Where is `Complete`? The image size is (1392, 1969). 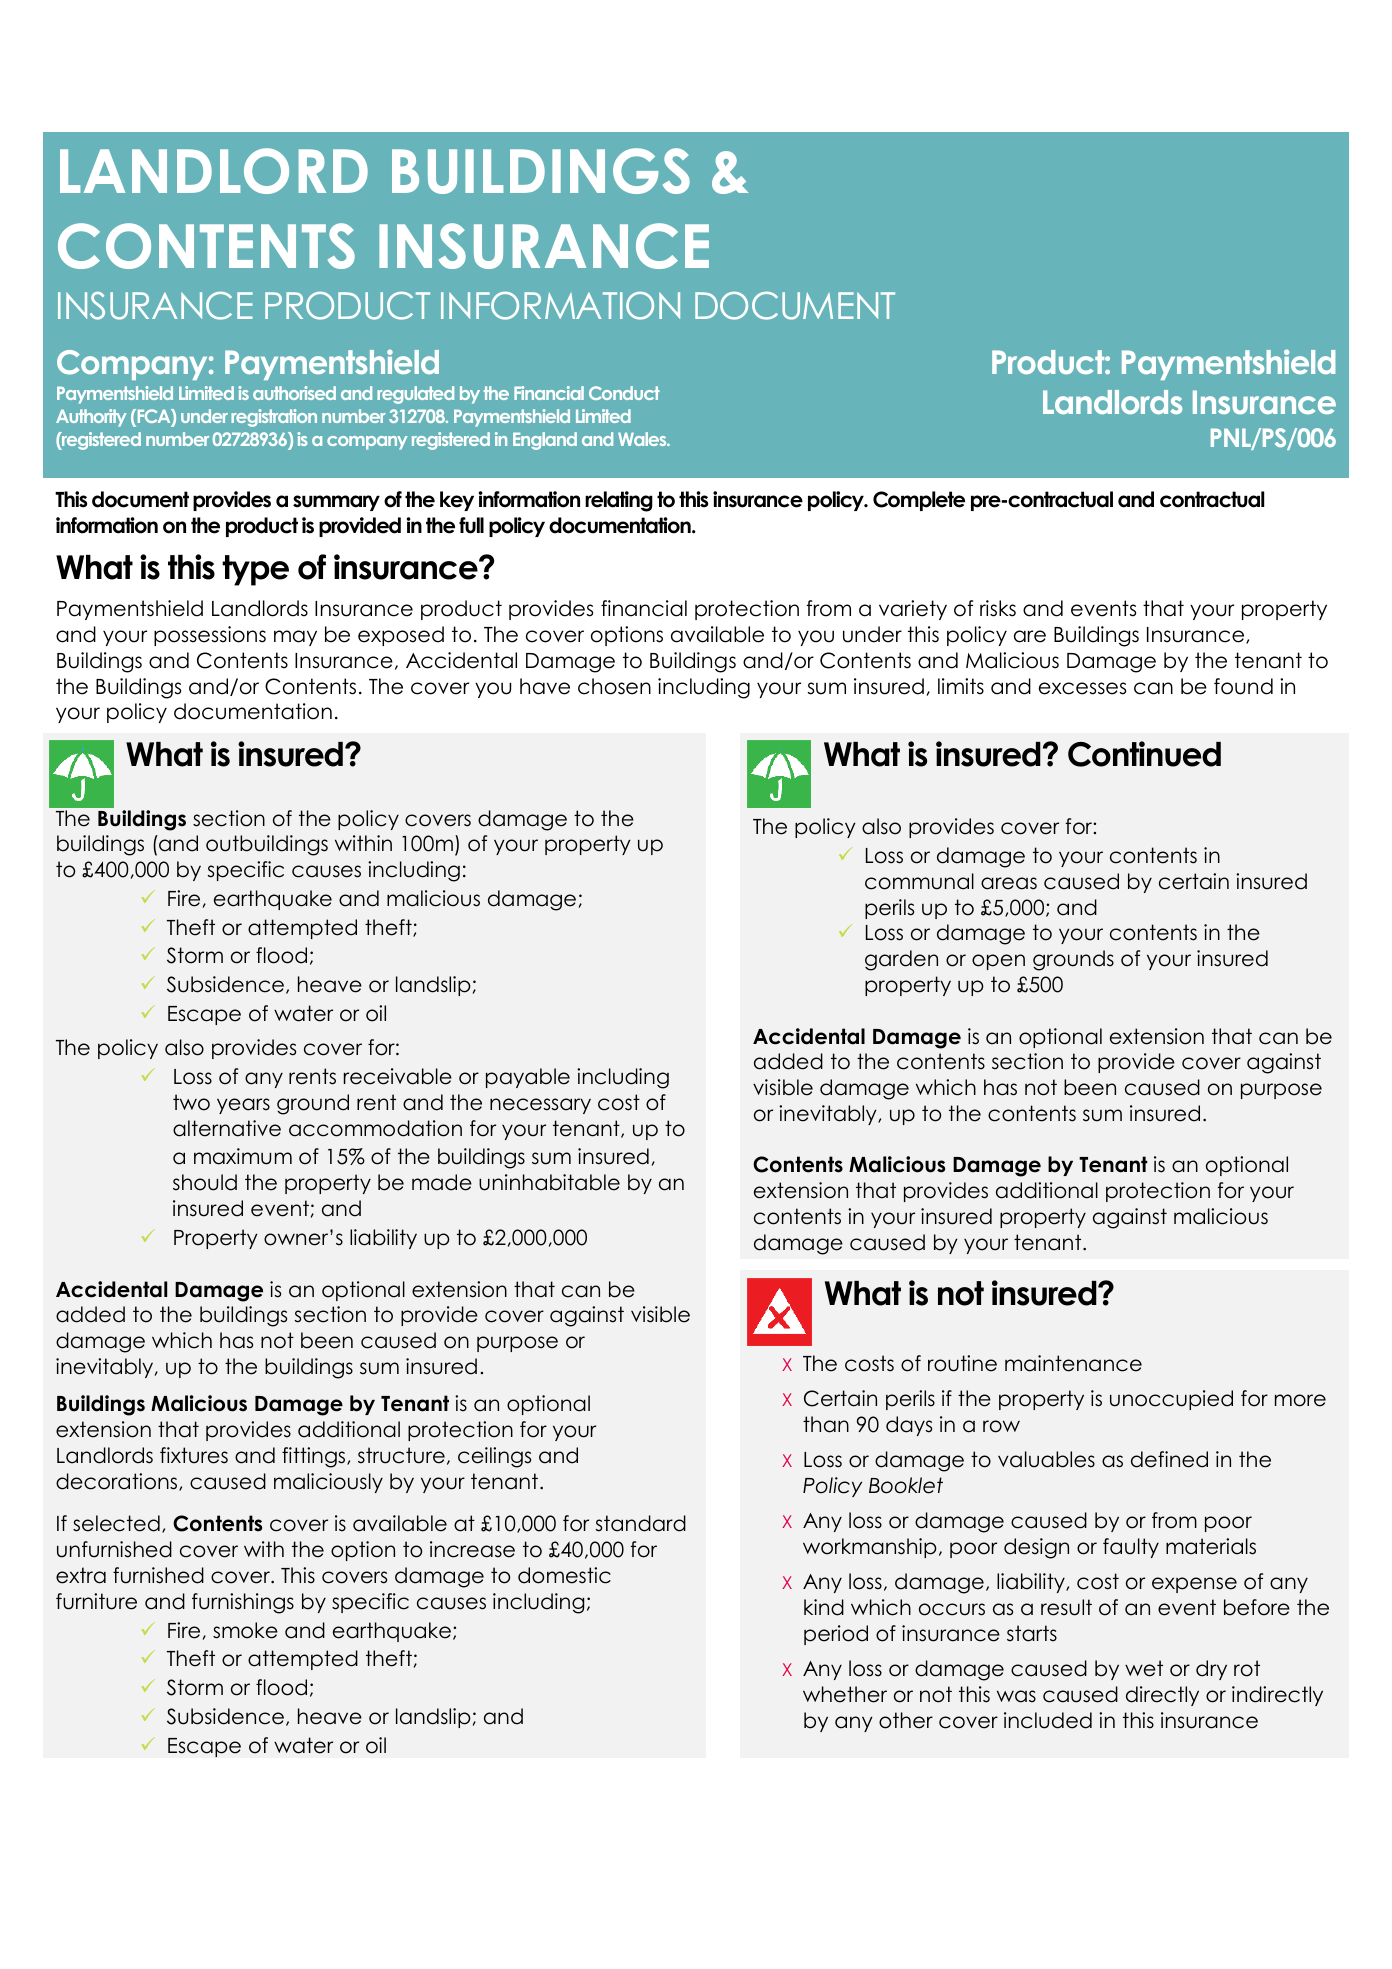 Complete is located at coordinates (919, 501).
